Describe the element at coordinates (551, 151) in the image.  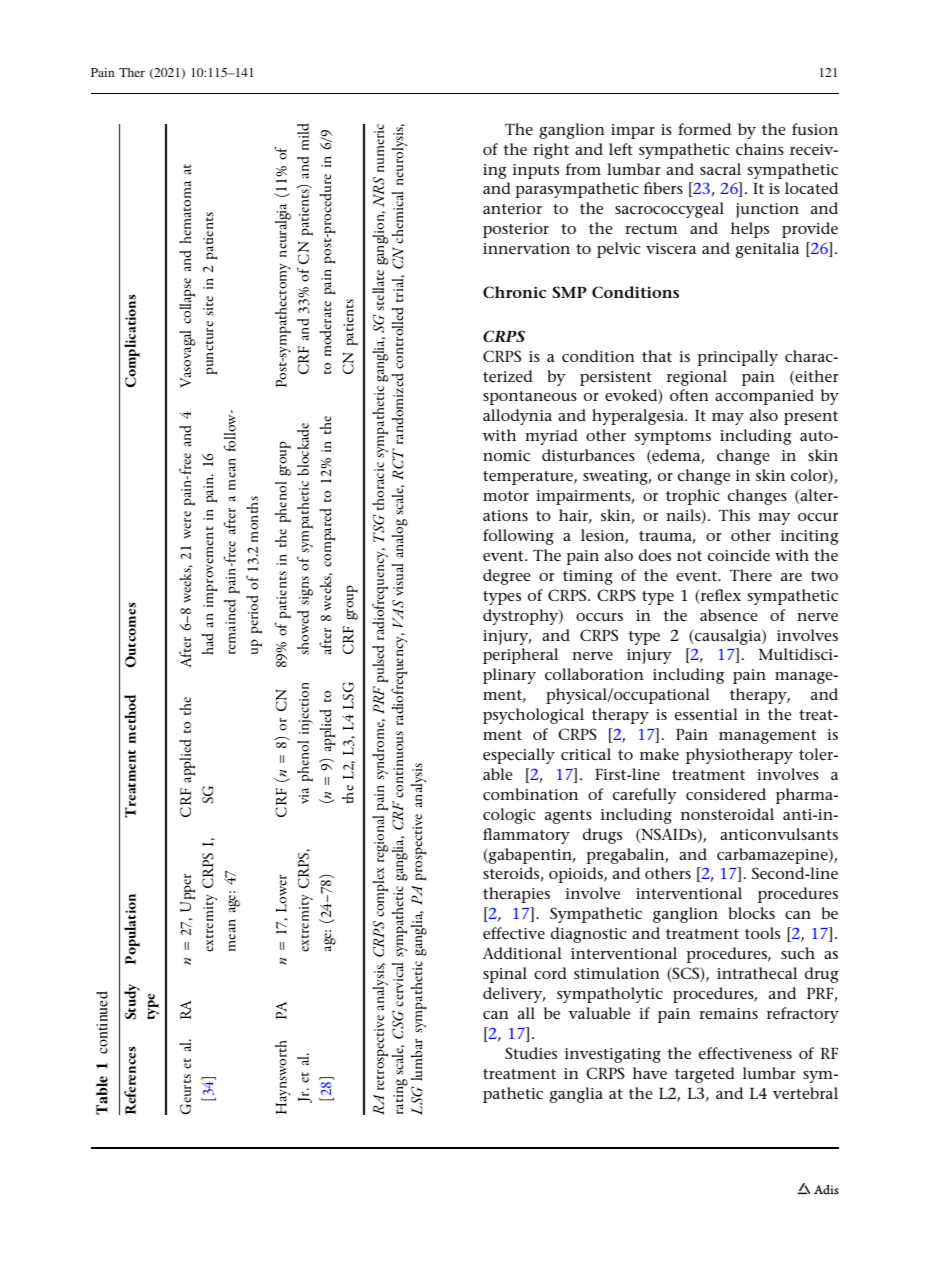
I see `right` at that location.
